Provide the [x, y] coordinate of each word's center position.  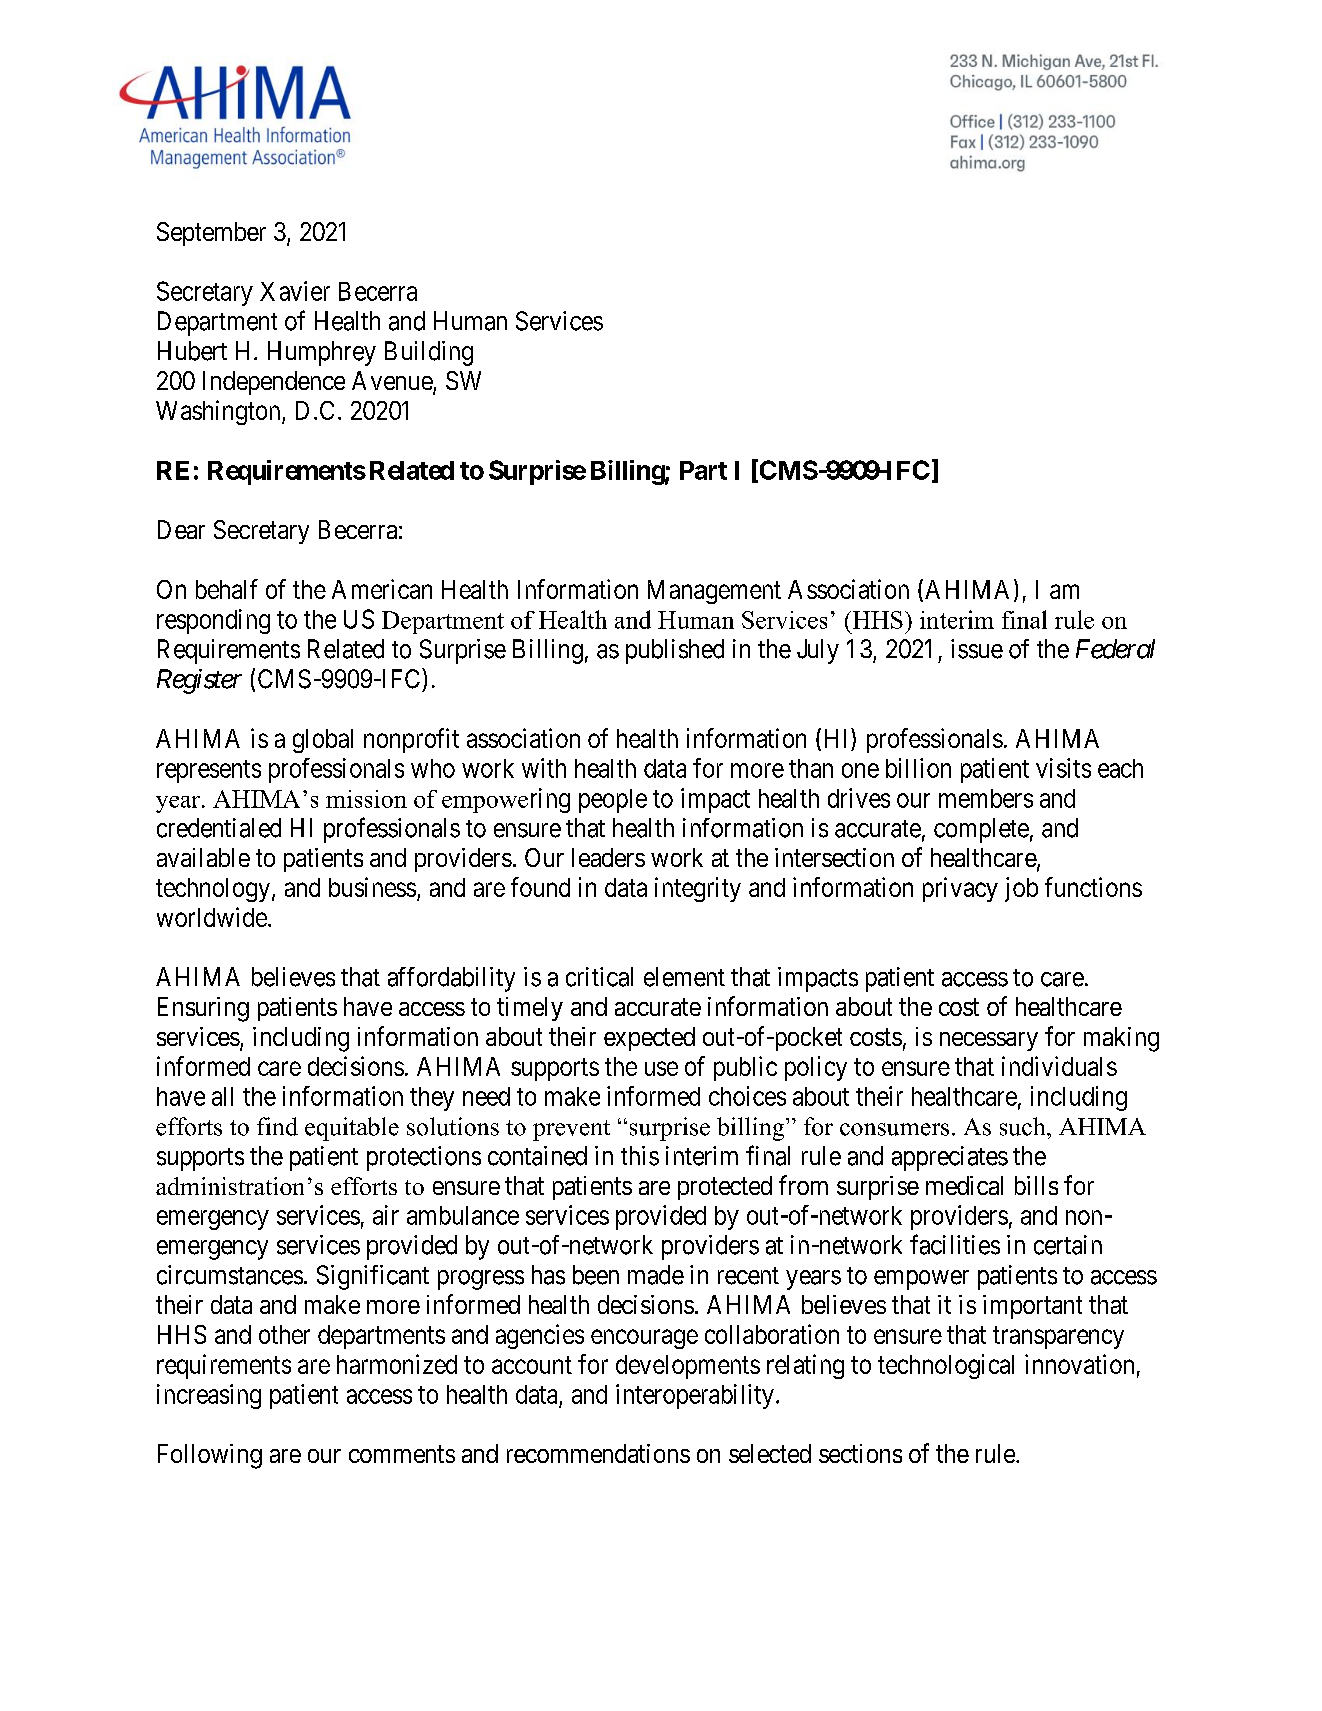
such [1024, 1126]
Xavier [295, 291]
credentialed [219, 828]
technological [946, 1366]
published [675, 651]
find [277, 1126]
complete [981, 830]
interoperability [695, 1396]
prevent [571, 1130]
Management [714, 592]
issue [977, 649]
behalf [227, 589]
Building [429, 353]
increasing [209, 1396]
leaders [608, 857]
